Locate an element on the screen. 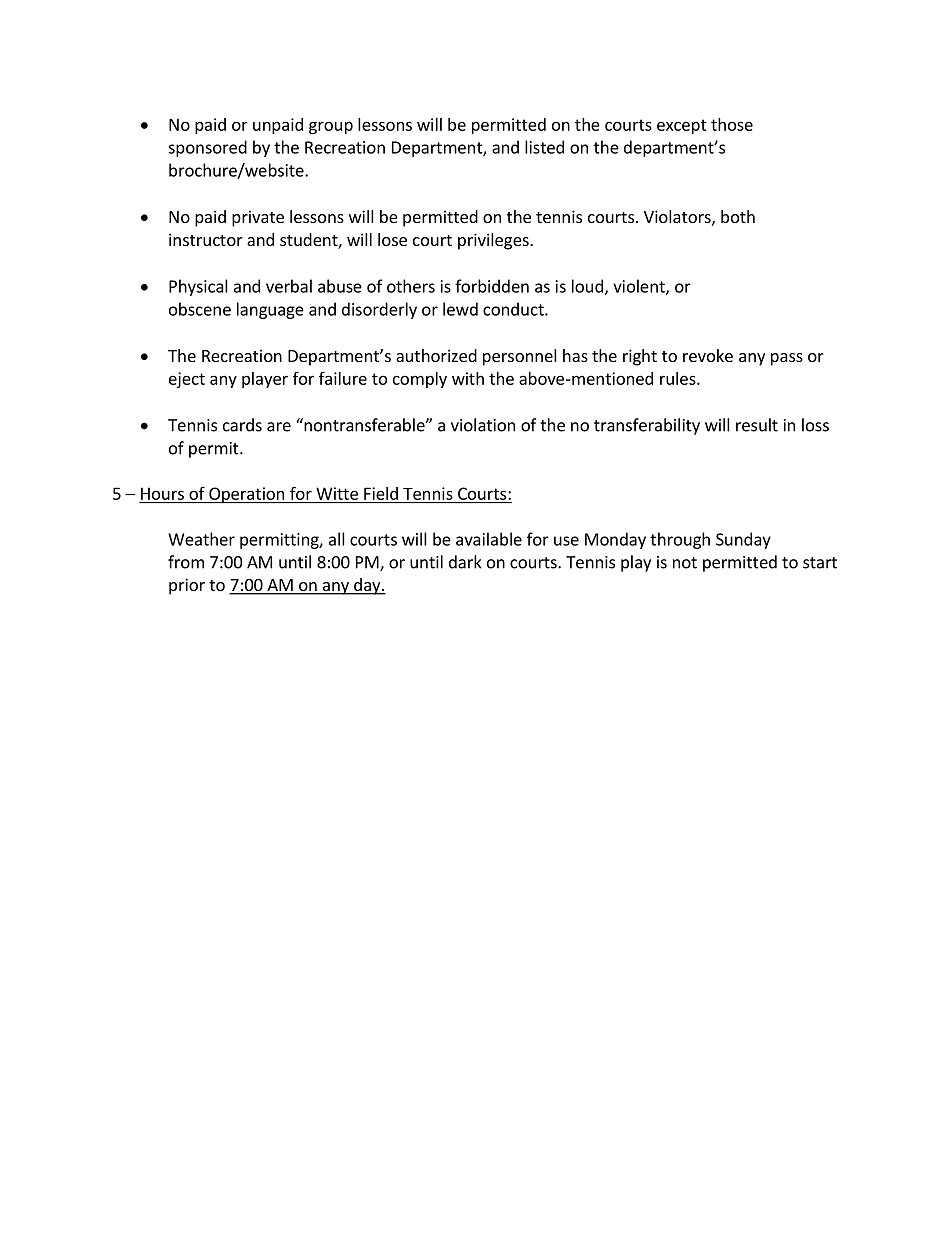  eject is located at coordinates (187, 380).
